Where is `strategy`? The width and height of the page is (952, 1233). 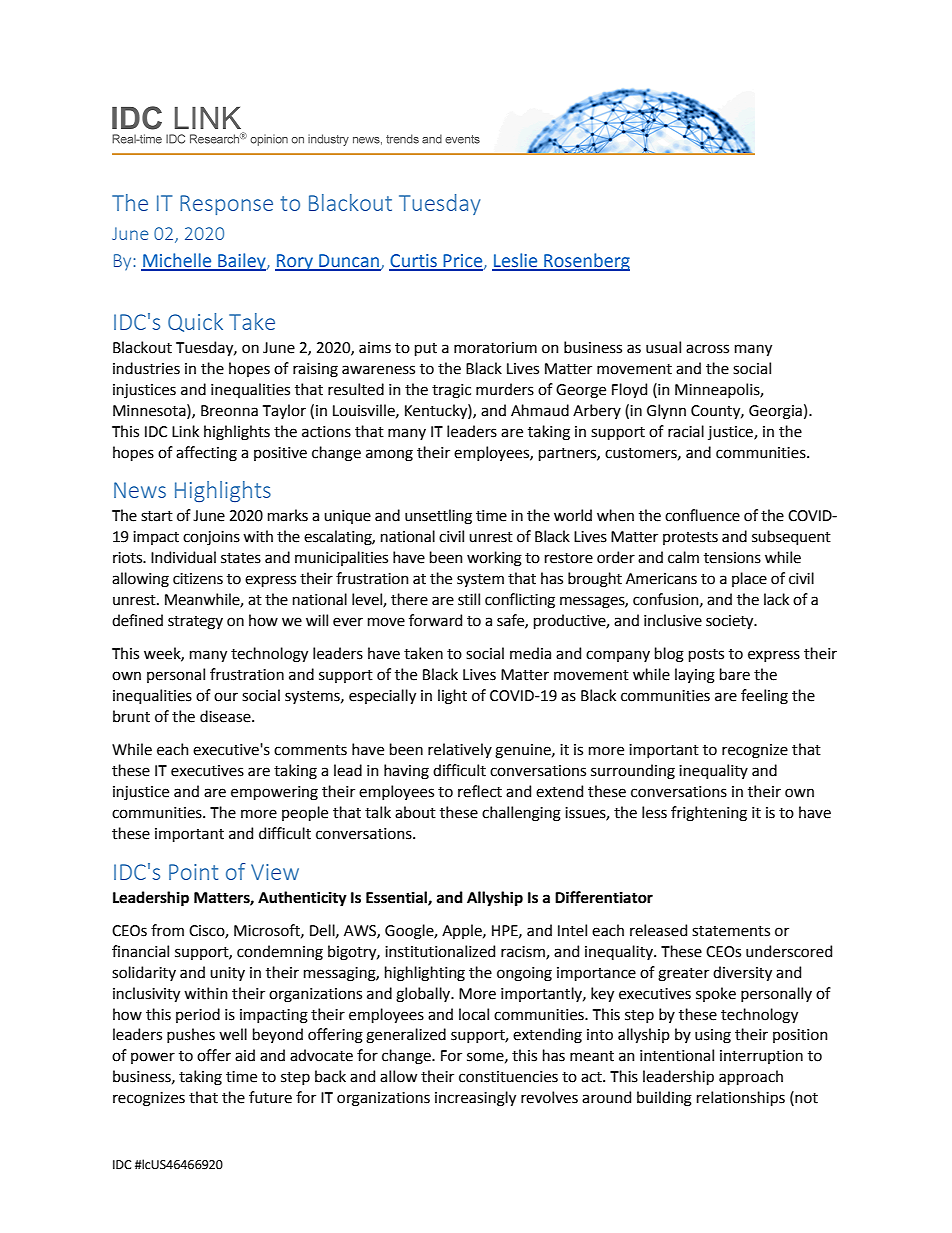
strategy is located at coordinates (195, 623).
